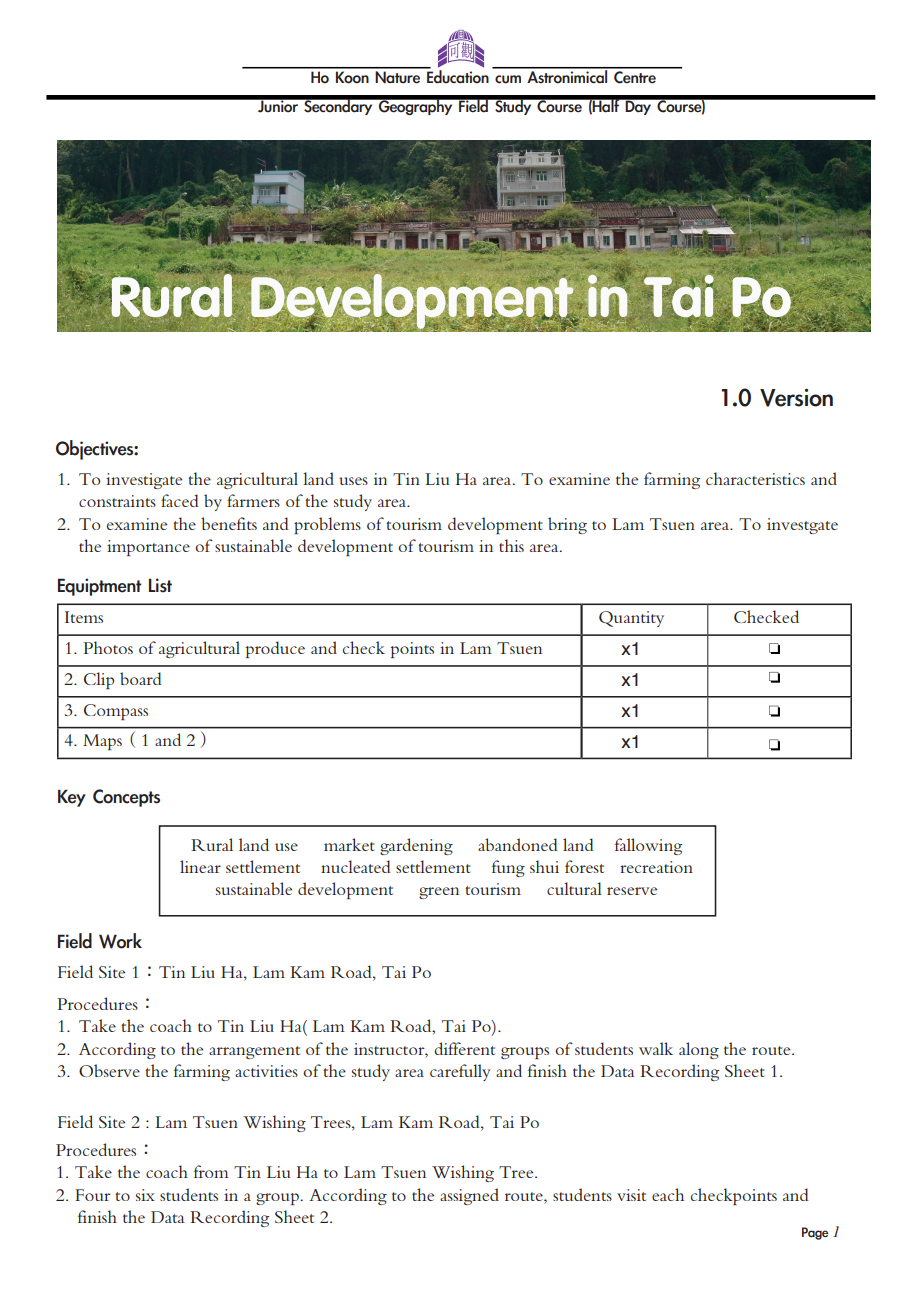  I want to click on assigned, so click(469, 1196).
